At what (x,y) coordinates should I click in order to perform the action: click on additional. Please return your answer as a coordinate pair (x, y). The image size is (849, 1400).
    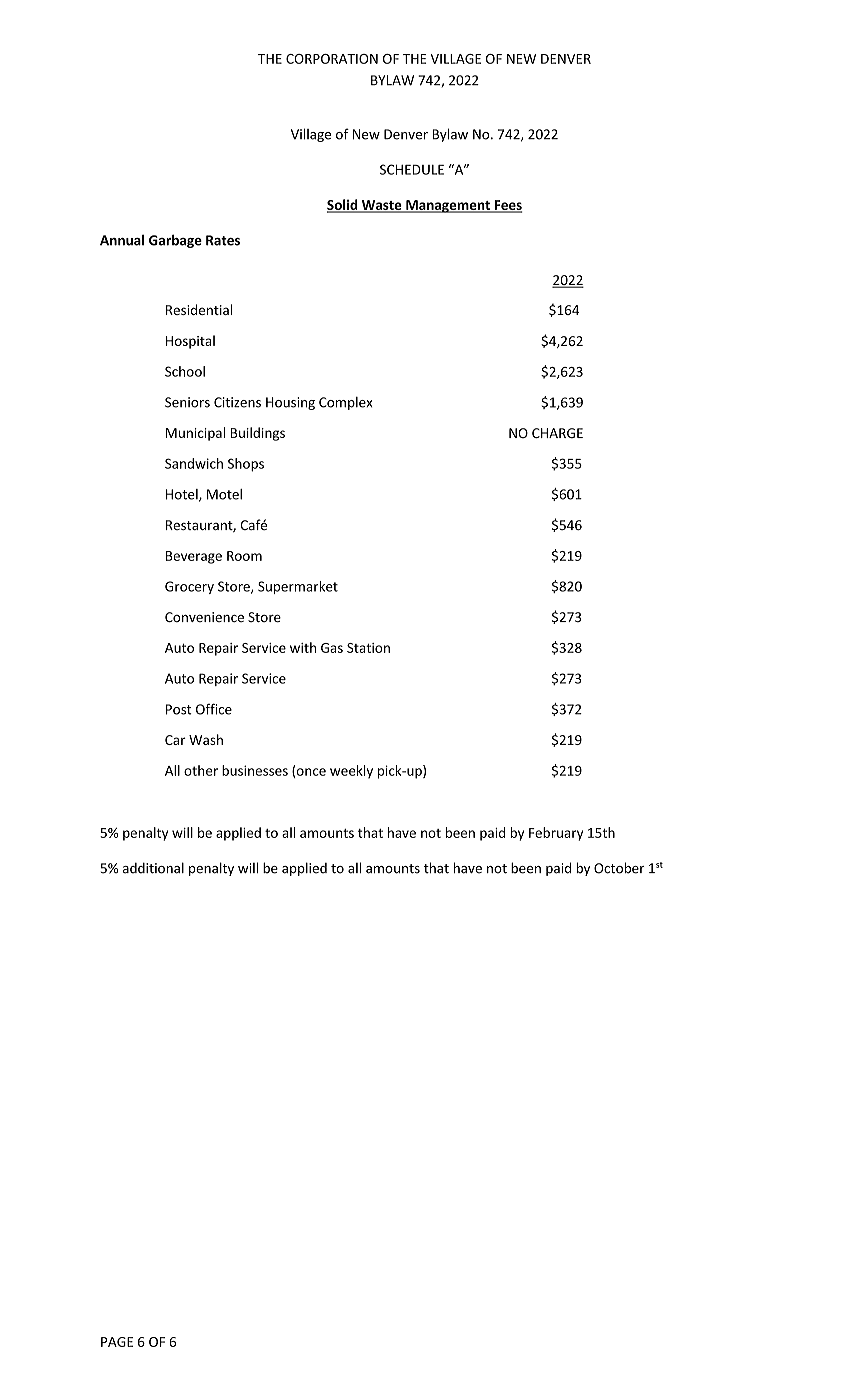
    Looking at the image, I should click on (153, 868).
